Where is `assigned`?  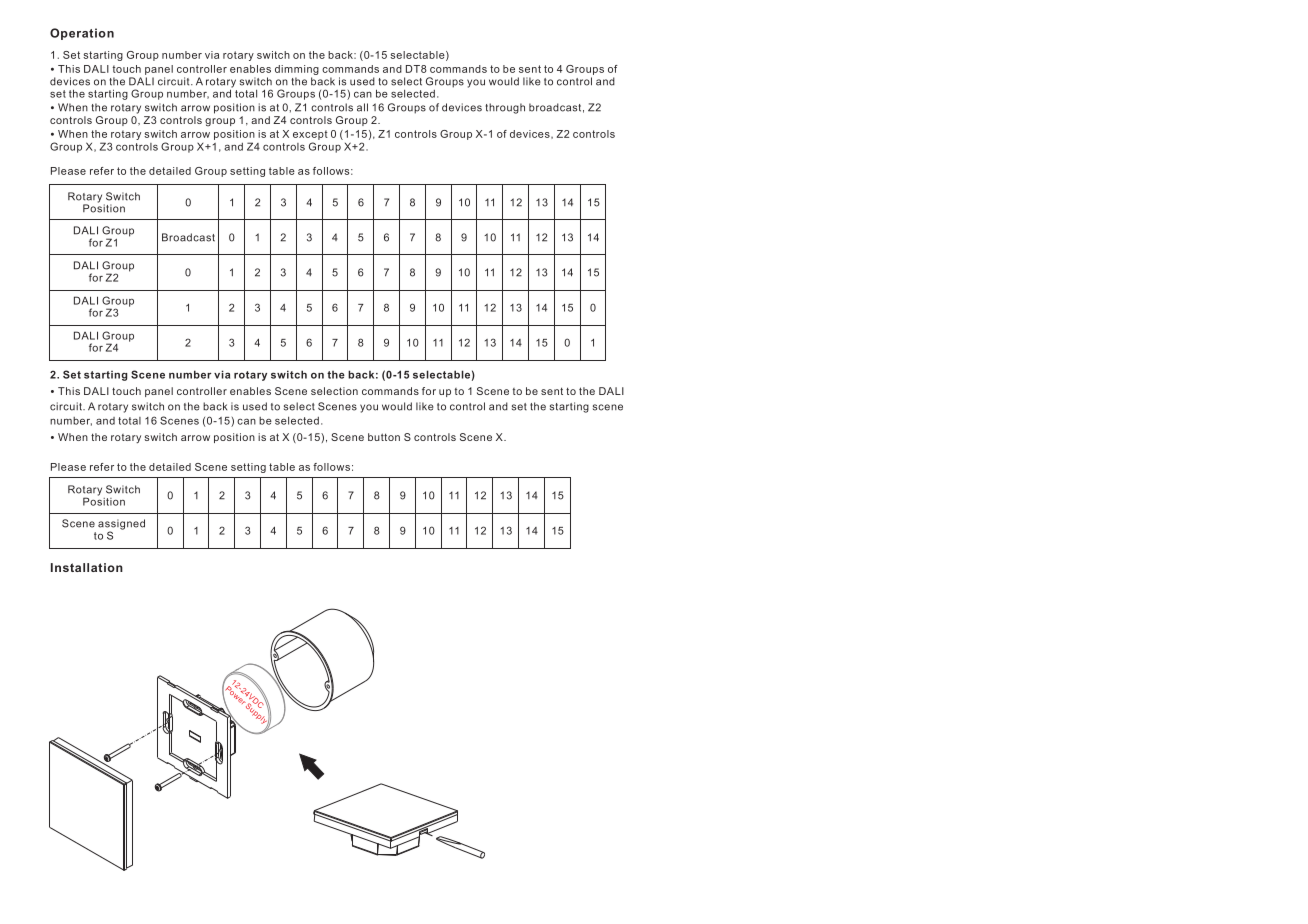 assigned is located at coordinates (121, 525).
